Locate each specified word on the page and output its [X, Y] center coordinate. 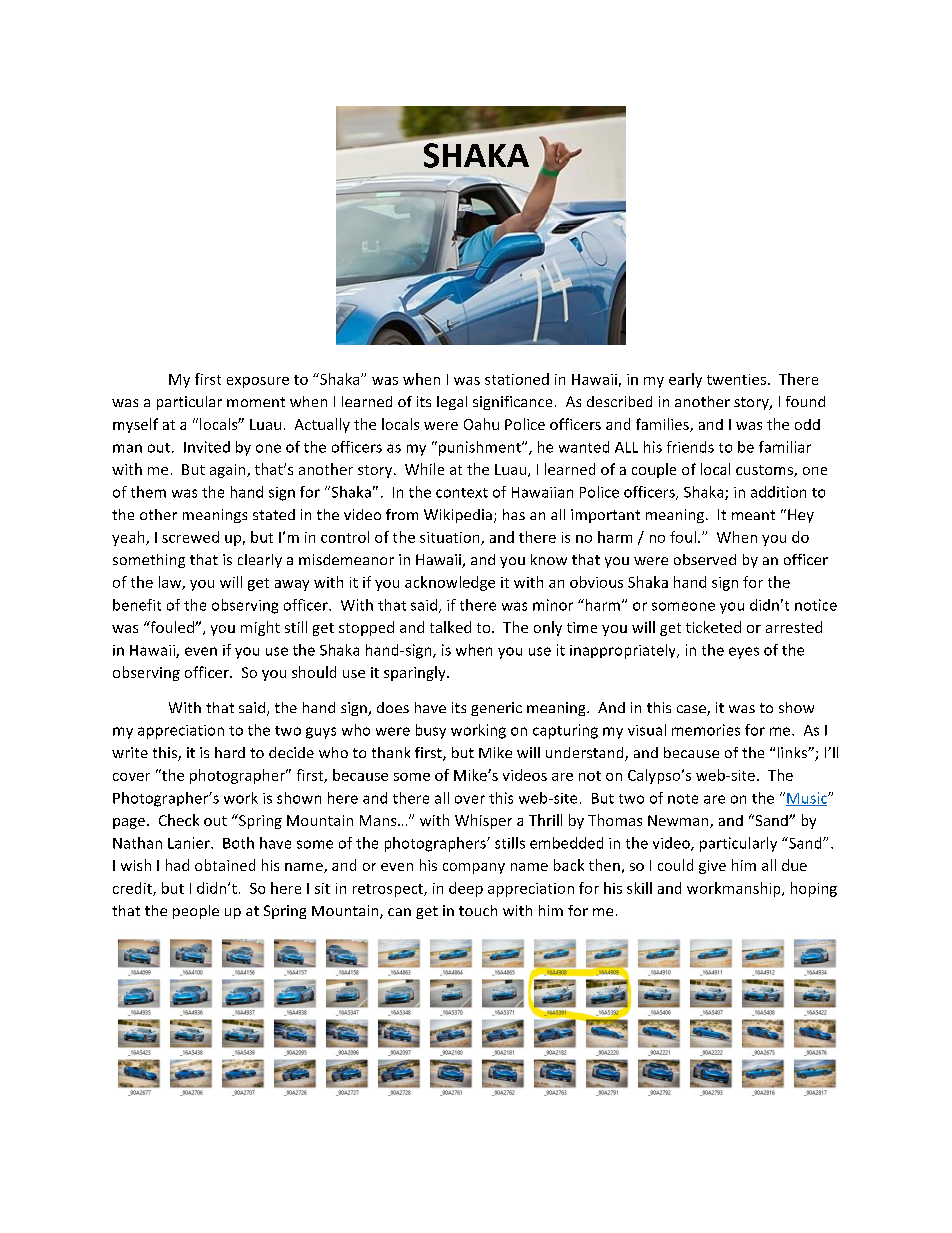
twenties [738, 379]
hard [230, 752]
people [196, 912]
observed [705, 559]
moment [256, 402]
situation [451, 538]
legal [452, 403]
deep [466, 889]
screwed [190, 537]
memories [706, 730]
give [712, 867]
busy [431, 731]
